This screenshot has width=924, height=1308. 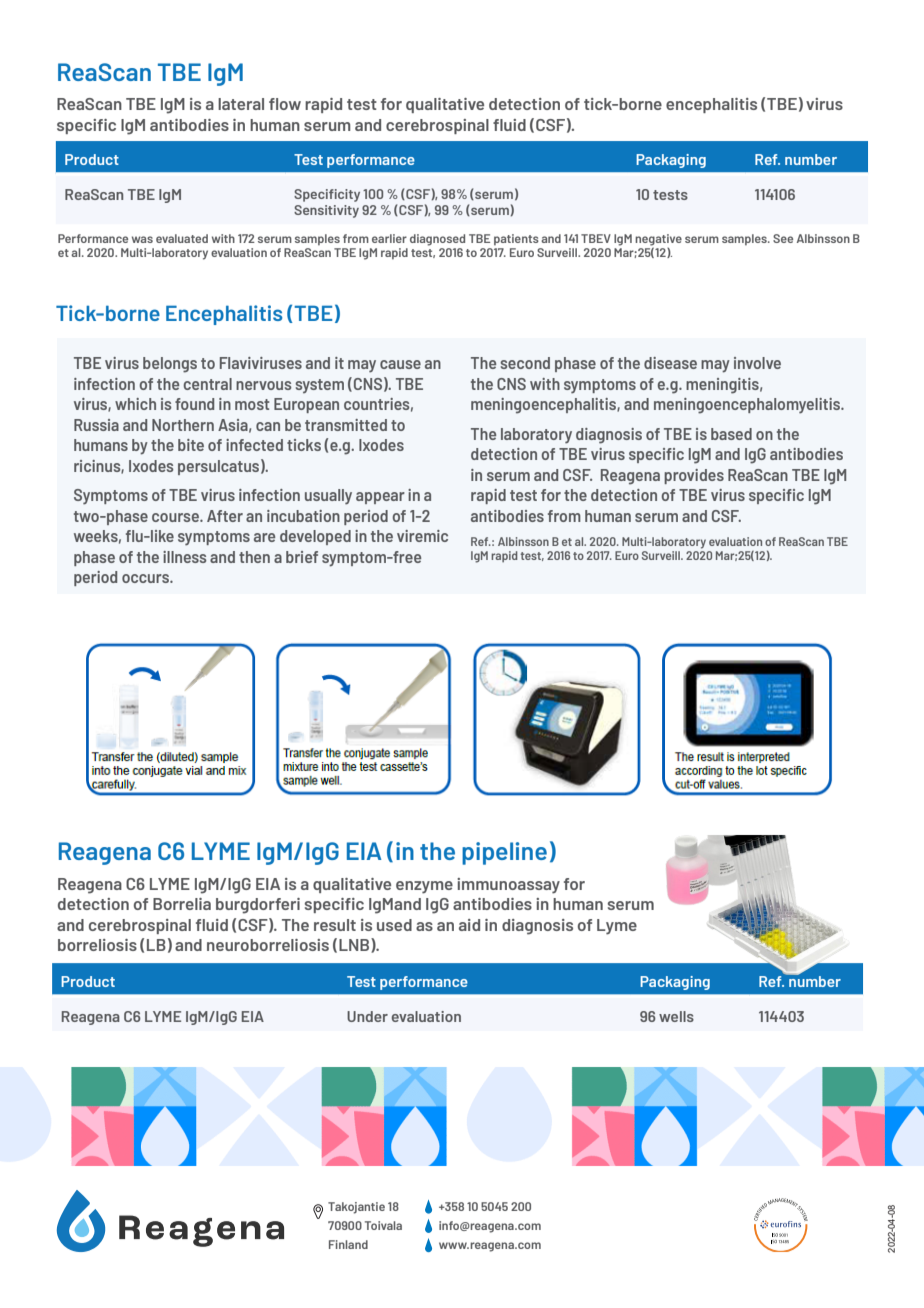 I want to click on brief, so click(x=302, y=557).
